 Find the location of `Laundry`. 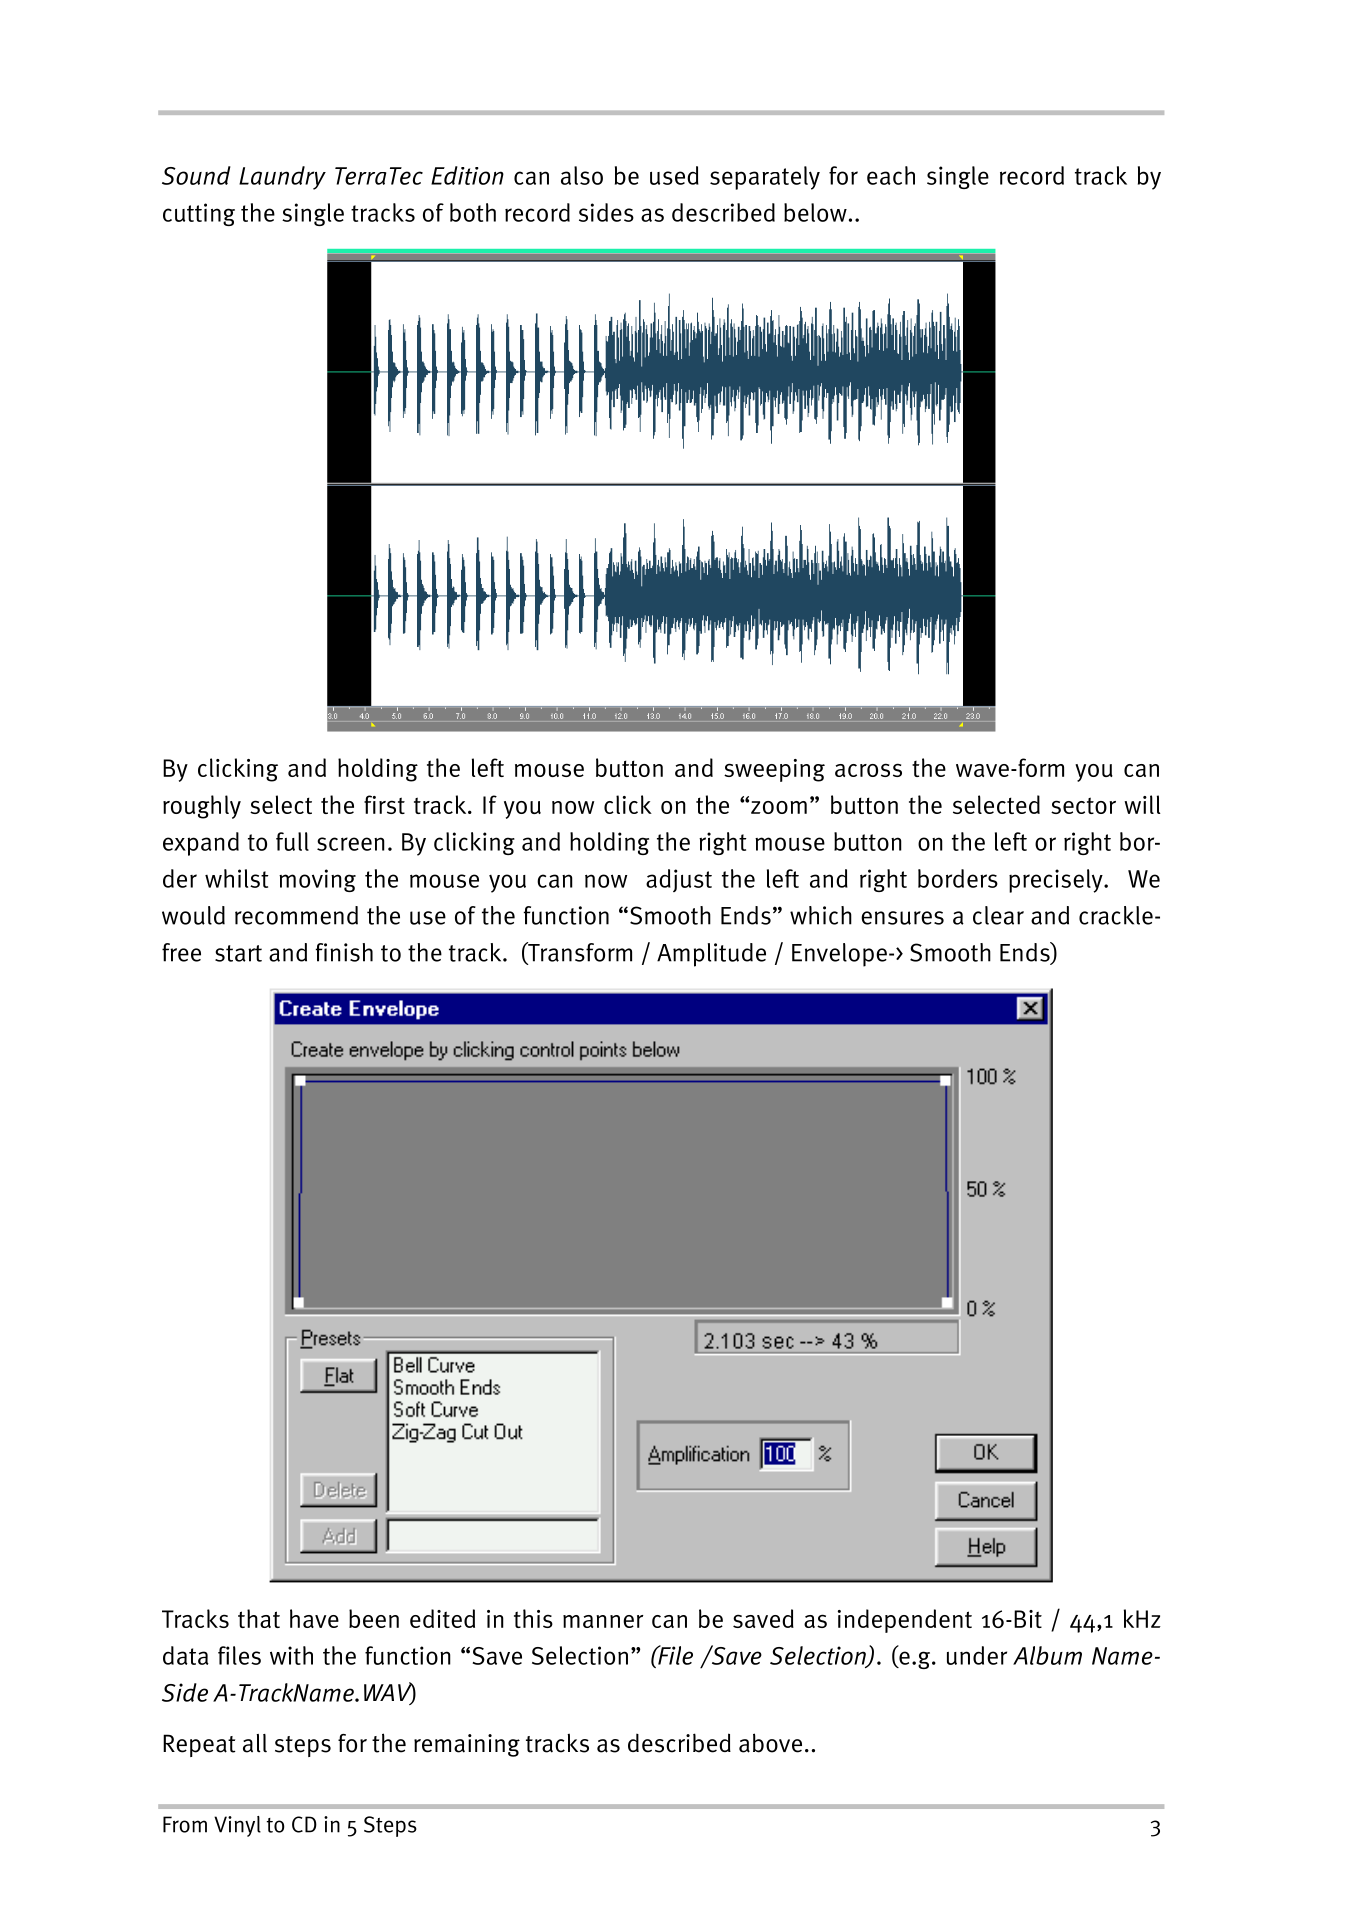

Laundry is located at coordinates (282, 178).
